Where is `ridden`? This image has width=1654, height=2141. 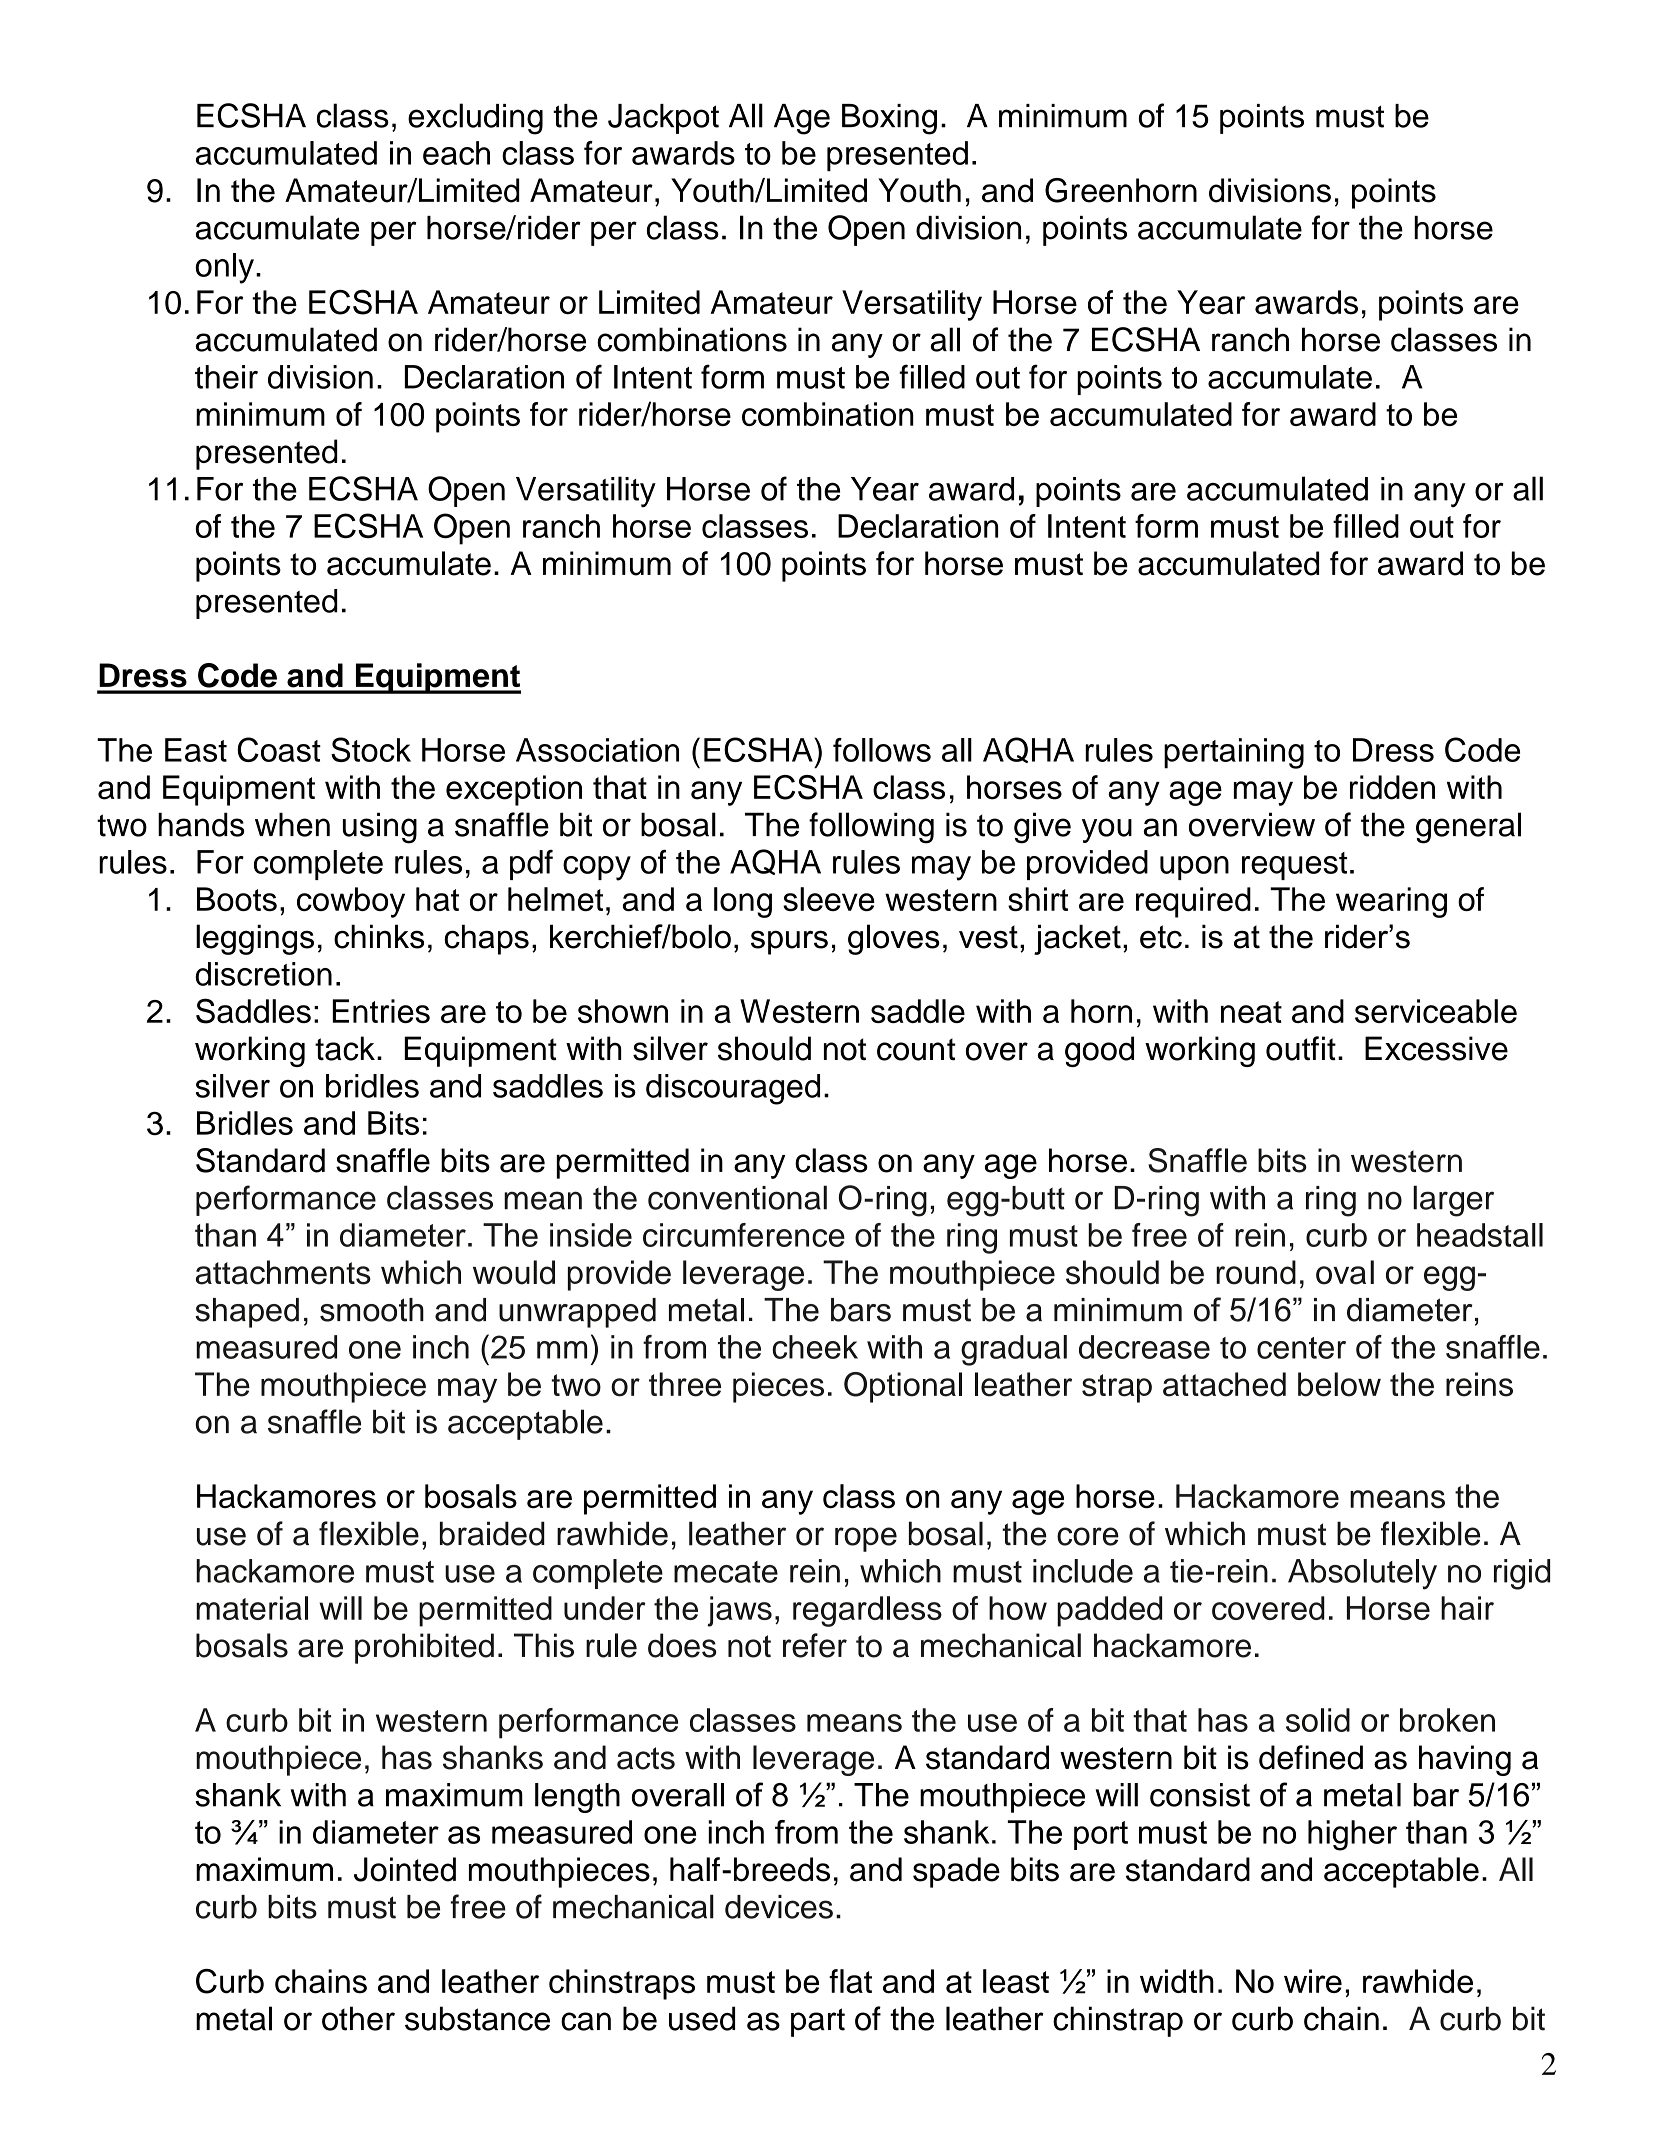 ridden is located at coordinates (1392, 787).
